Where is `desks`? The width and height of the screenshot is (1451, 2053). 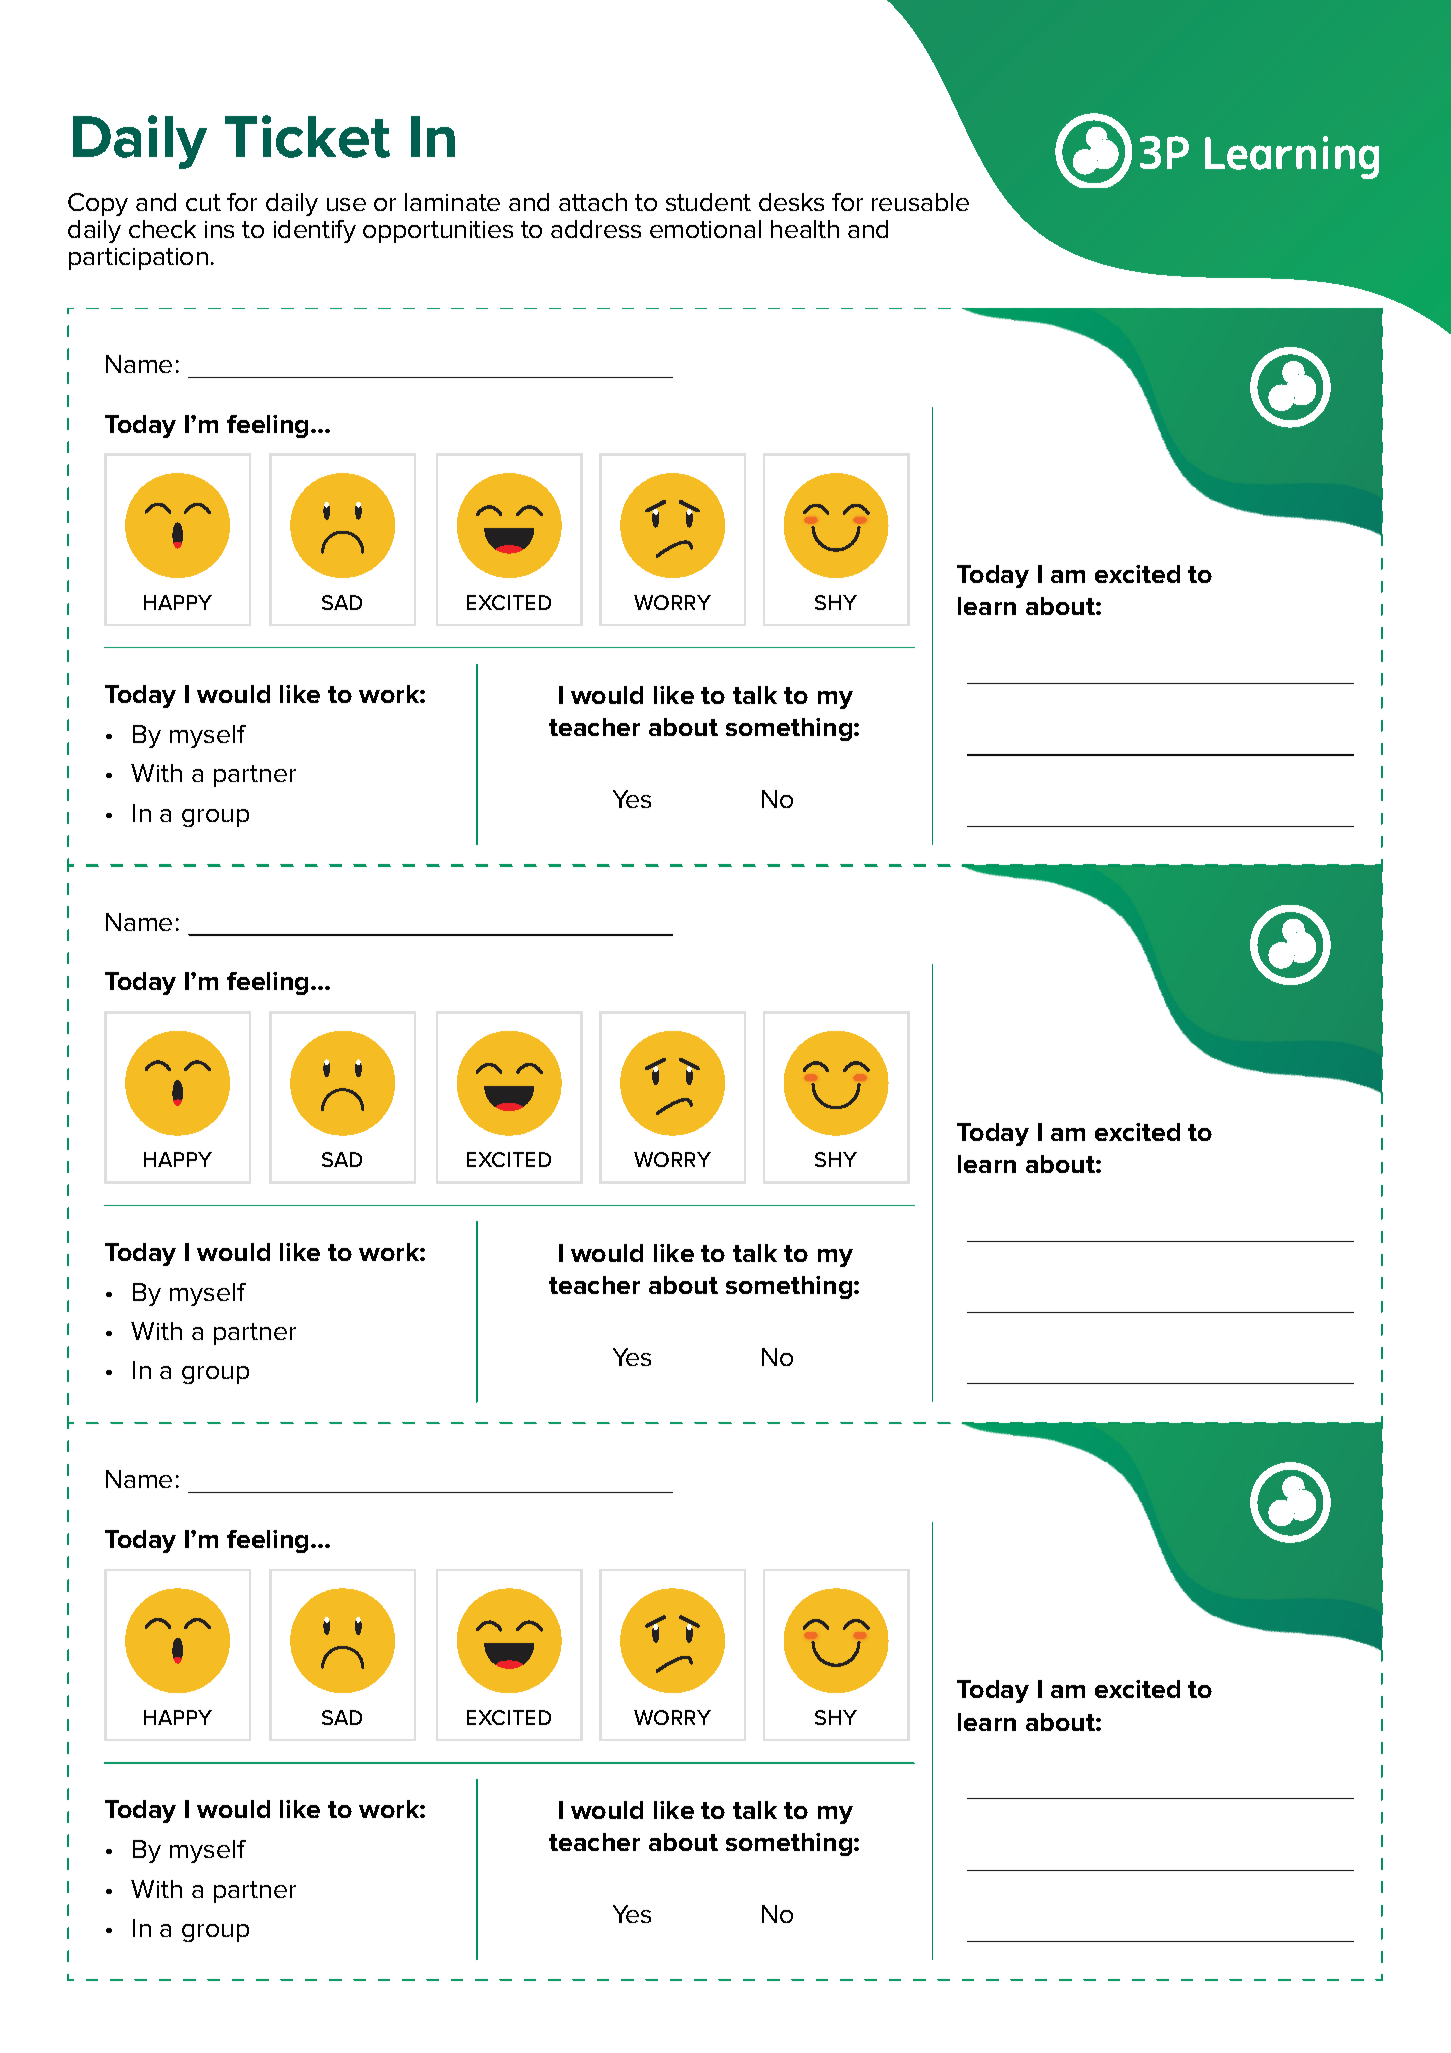 desks is located at coordinates (791, 202).
